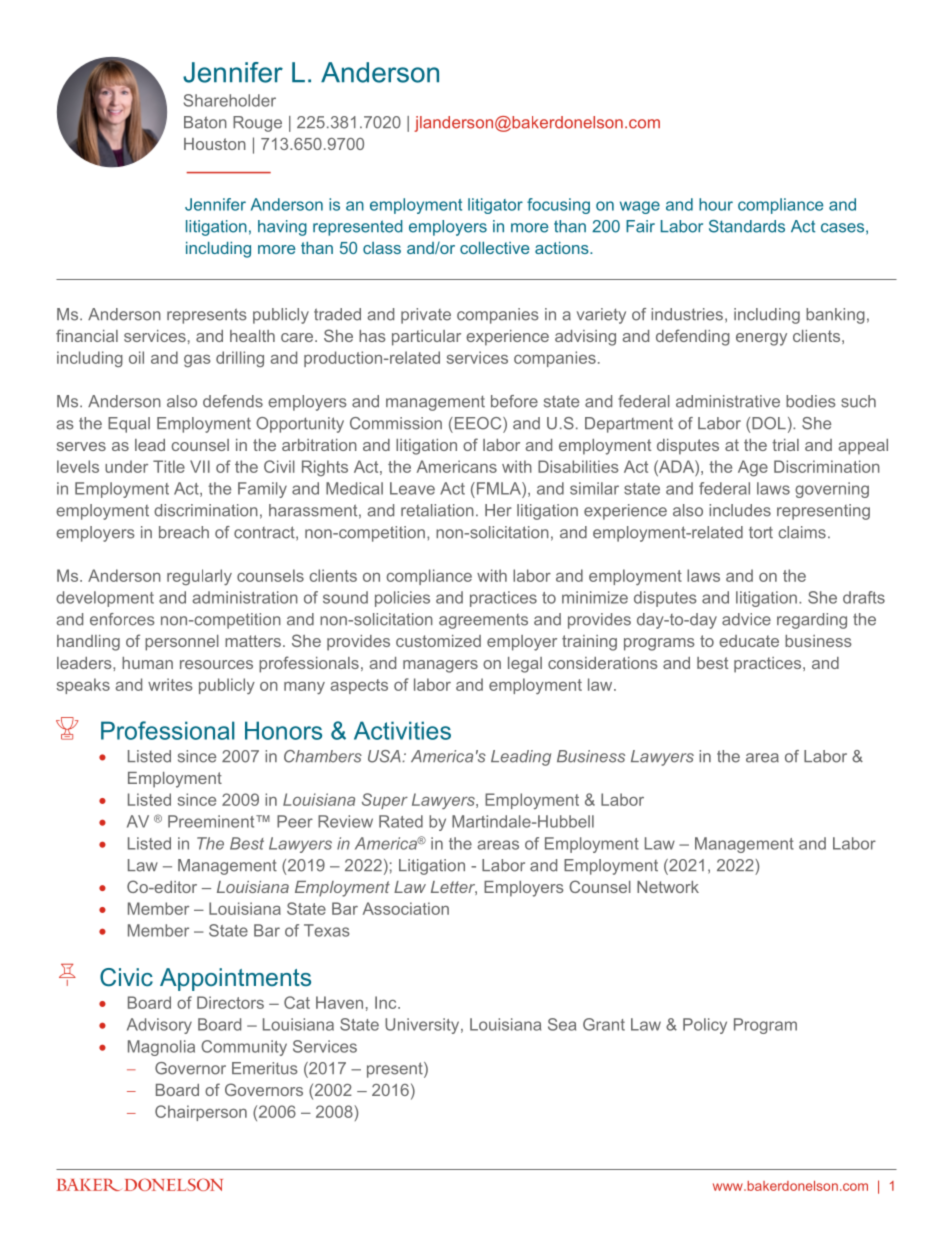 The width and height of the screenshot is (952, 1233). What do you see at coordinates (478, 423) in the screenshot?
I see `EEOC` at bounding box center [478, 423].
